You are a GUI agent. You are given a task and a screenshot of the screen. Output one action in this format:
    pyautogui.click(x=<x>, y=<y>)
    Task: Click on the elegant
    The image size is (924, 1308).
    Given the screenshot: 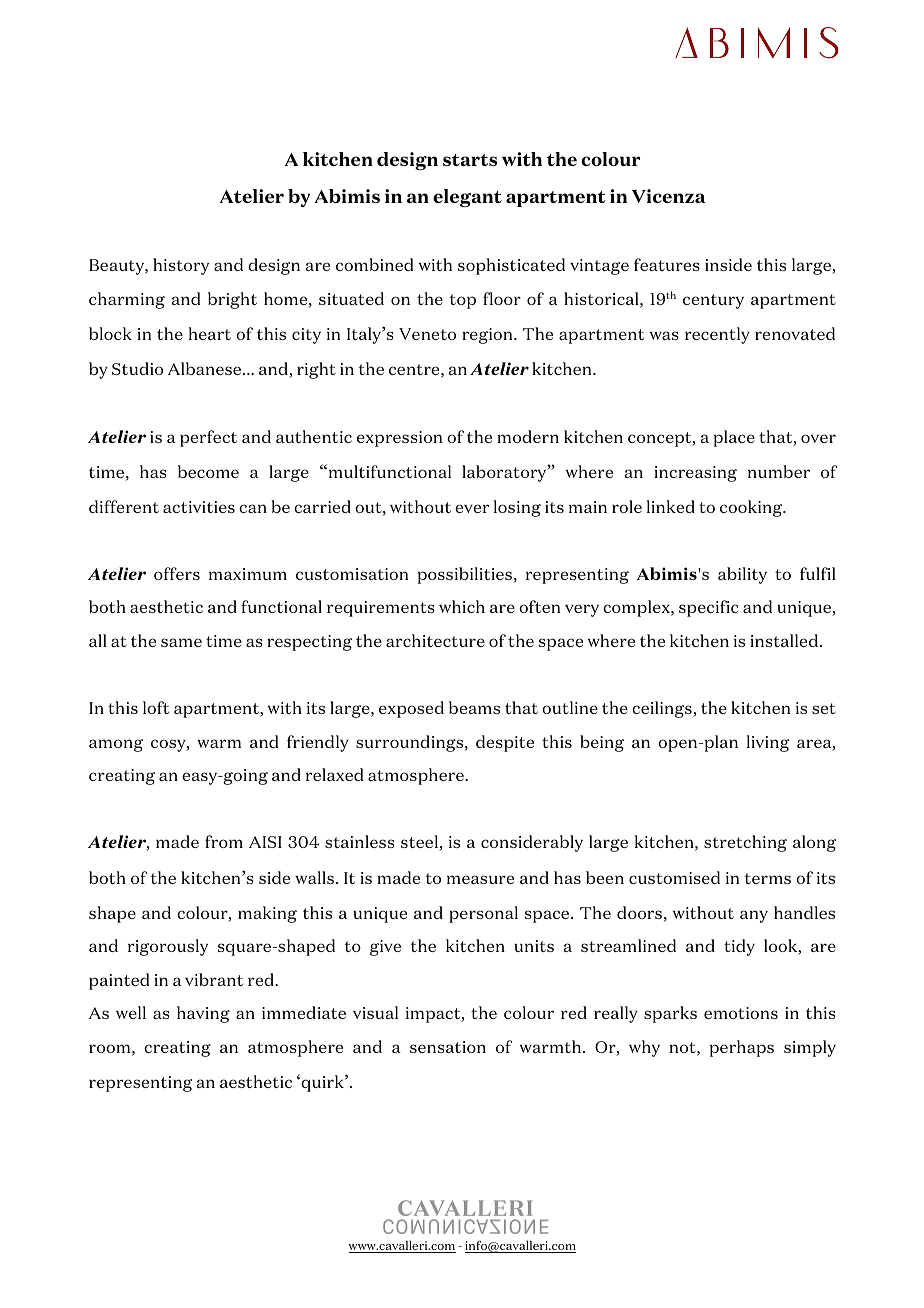 What is the action you would take?
    pyautogui.click(x=467, y=198)
